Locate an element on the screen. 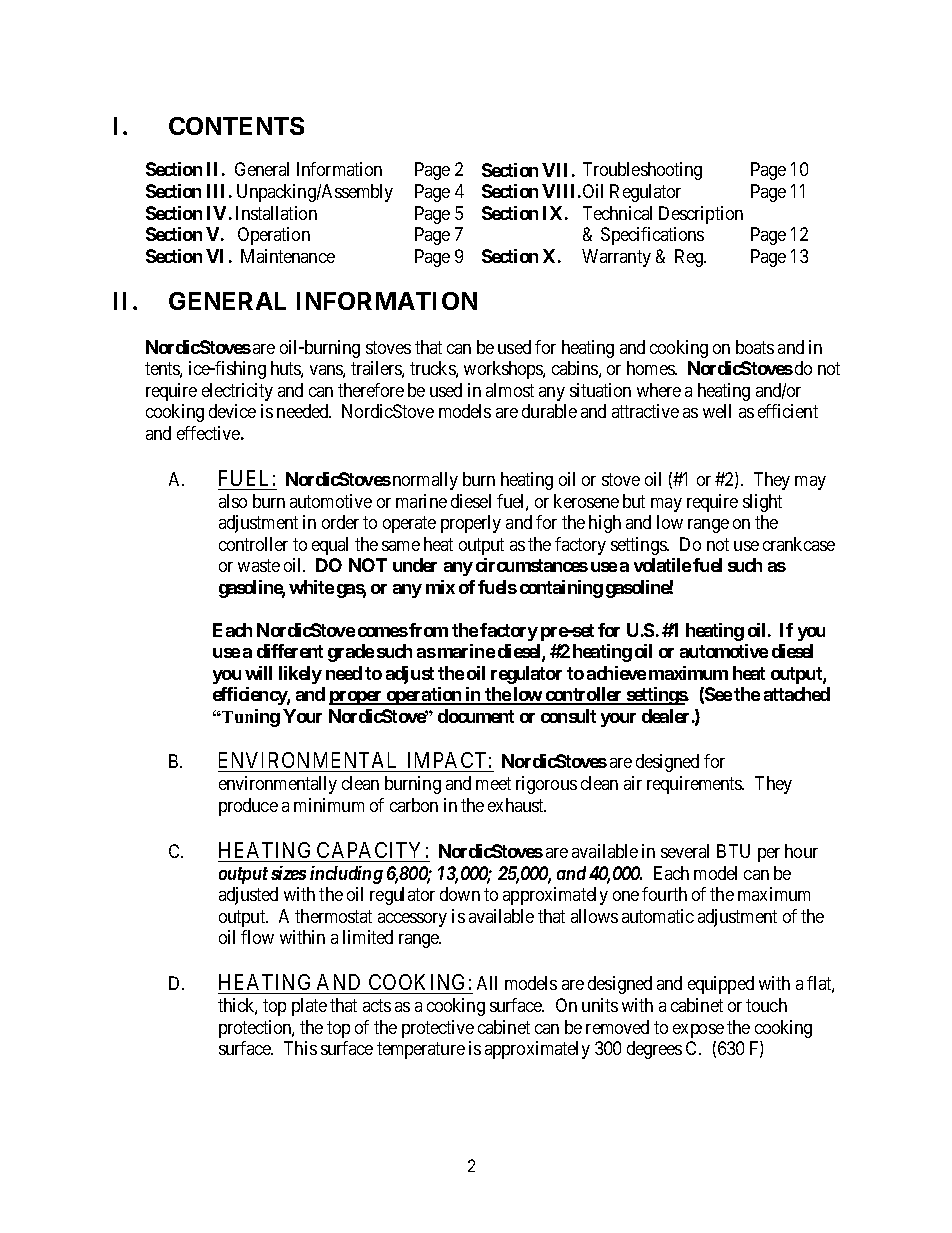 This screenshot has height=1233, width=952. crankcase is located at coordinates (799, 544).
